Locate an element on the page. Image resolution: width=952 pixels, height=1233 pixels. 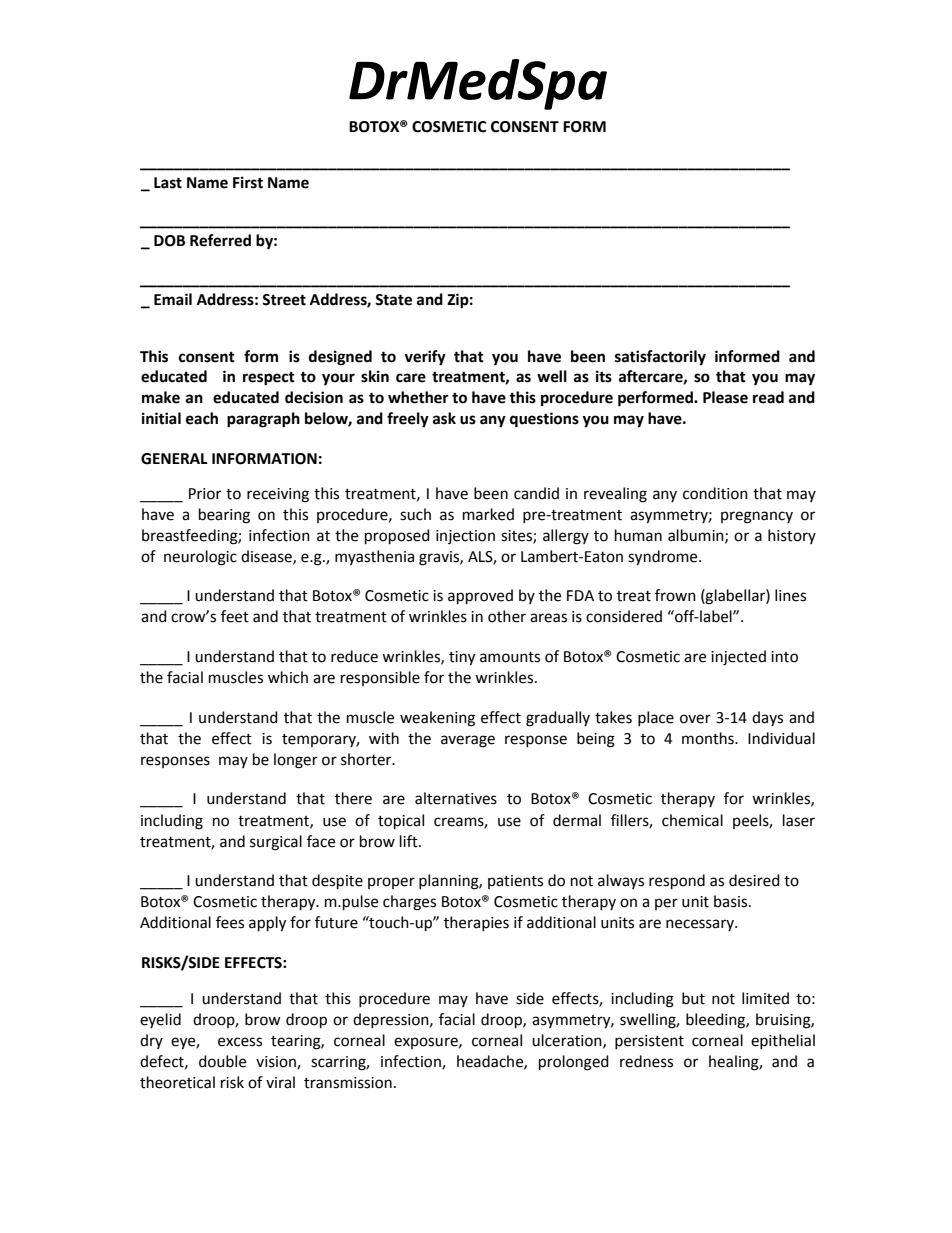
First is located at coordinates (248, 182).
